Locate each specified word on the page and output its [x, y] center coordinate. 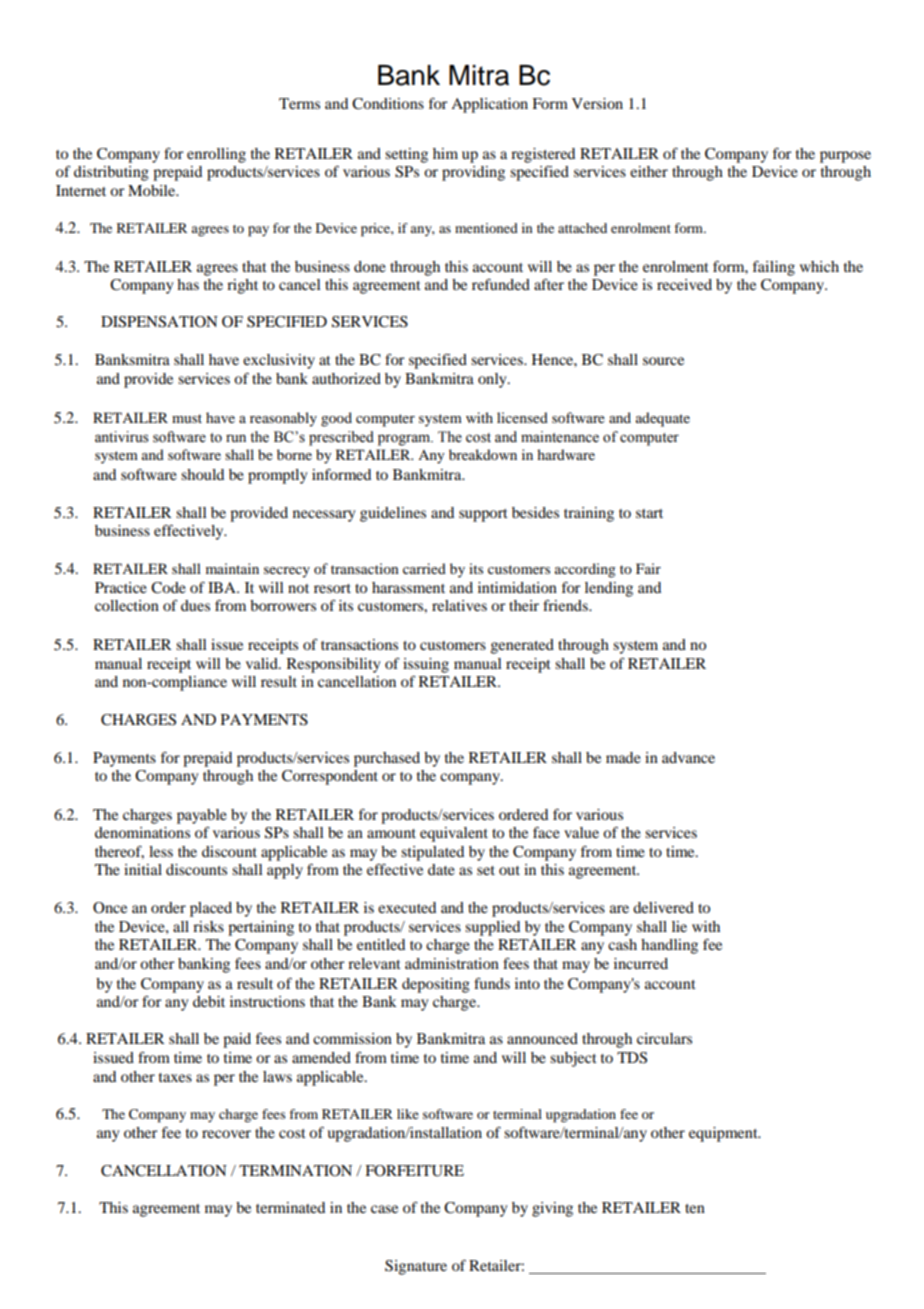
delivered [663, 907]
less [161, 851]
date [441, 869]
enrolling [216, 155]
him [445, 153]
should [202, 474]
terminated [290, 1207]
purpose [845, 157]
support [483, 515]
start [649, 513]
